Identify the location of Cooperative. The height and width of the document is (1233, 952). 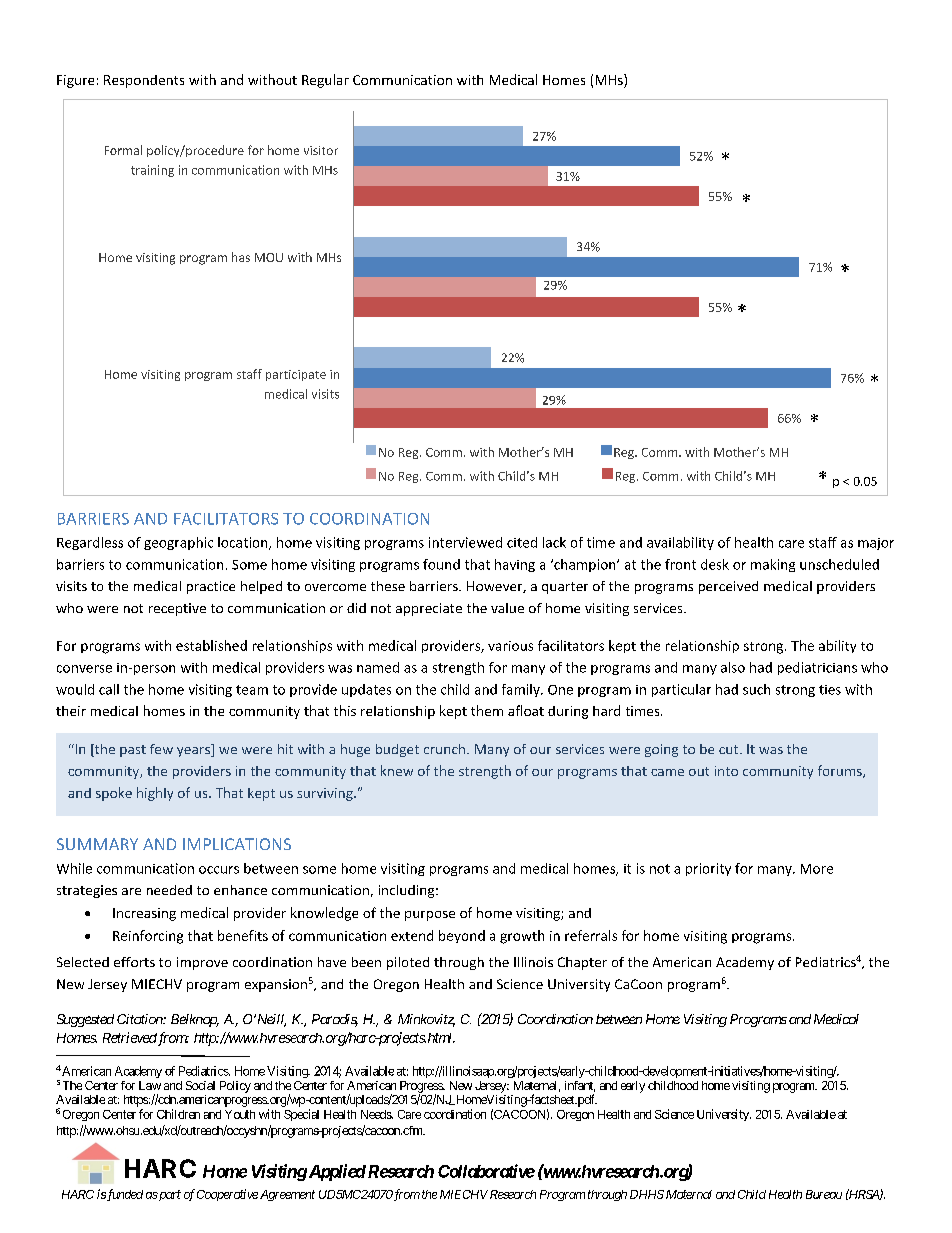
(227, 1195).
